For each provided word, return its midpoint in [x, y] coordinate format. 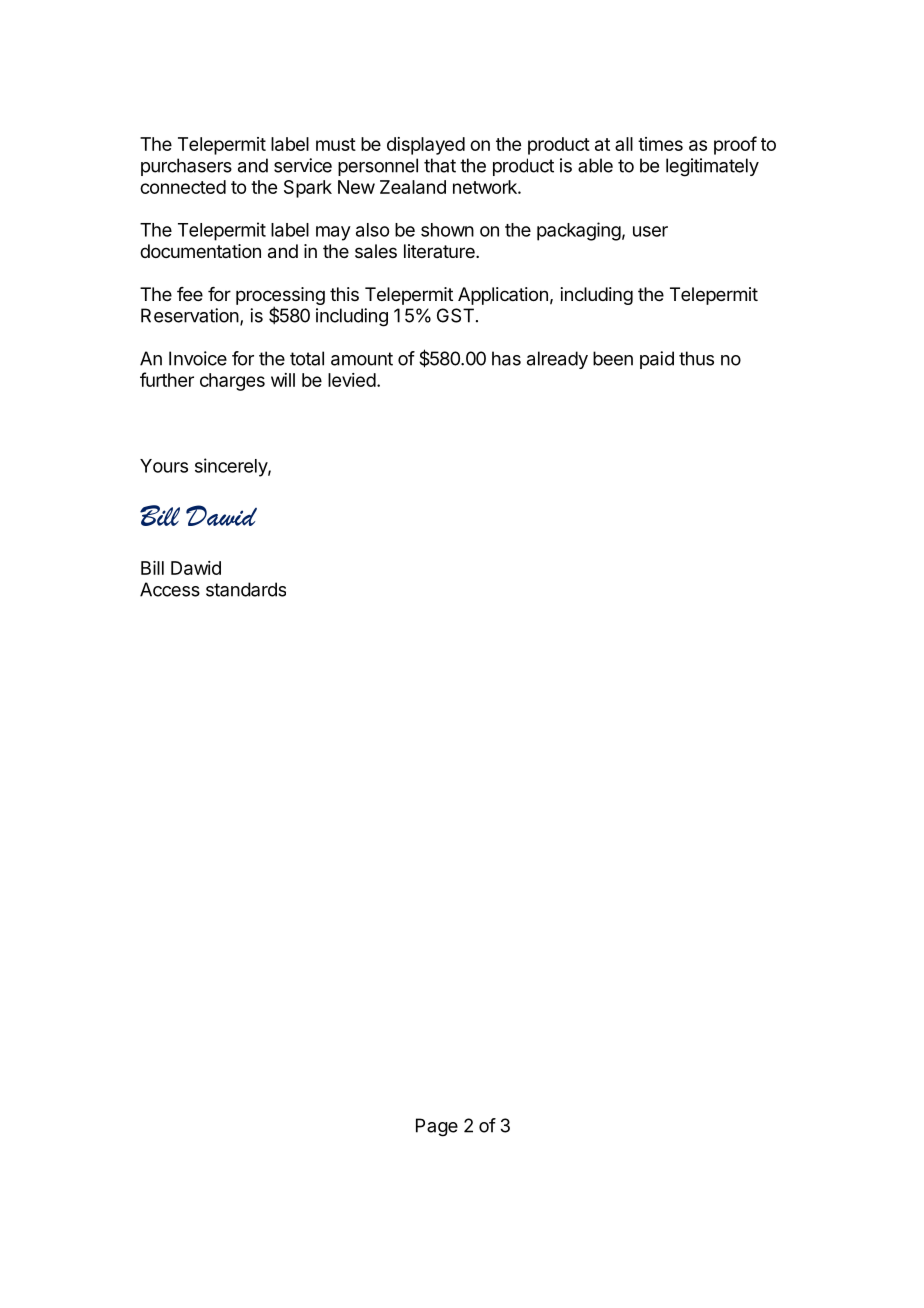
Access [170, 589]
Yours [164, 466]
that [440, 165]
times [660, 144]
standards [246, 589]
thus [696, 358]
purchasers [186, 167]
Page [437, 1127]
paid [657, 360]
